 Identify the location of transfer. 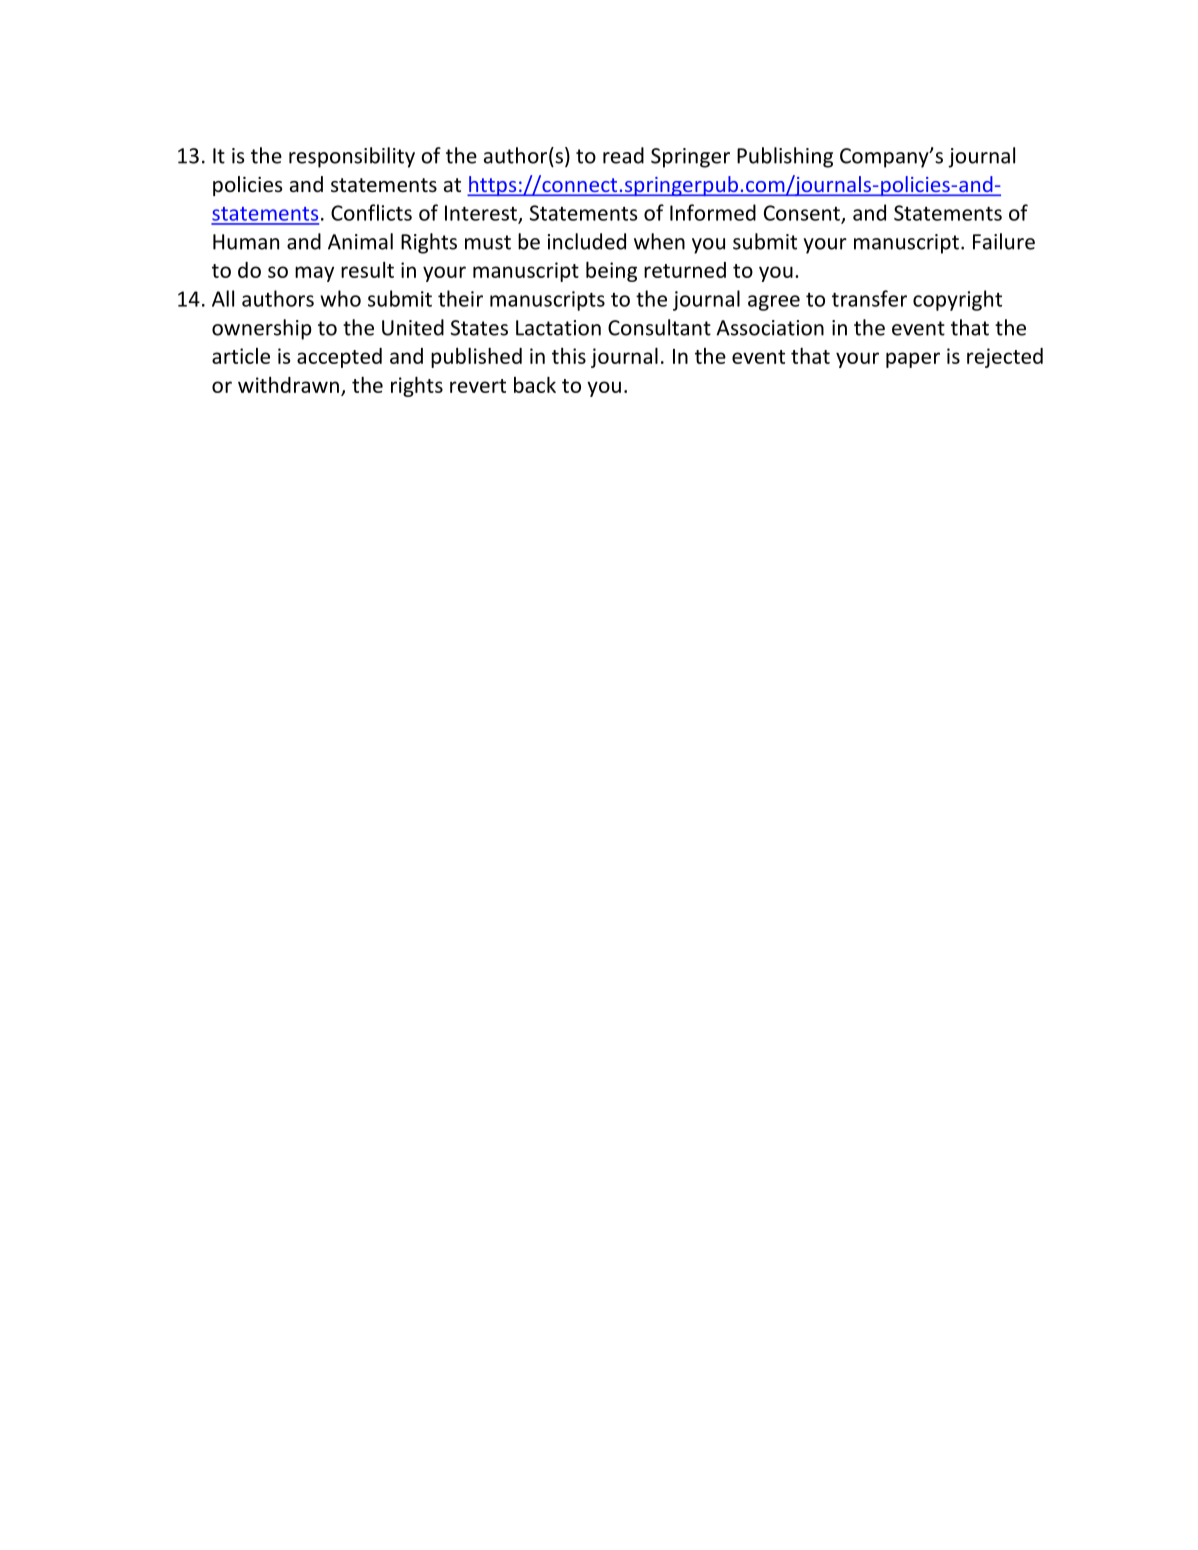
(869, 298).
